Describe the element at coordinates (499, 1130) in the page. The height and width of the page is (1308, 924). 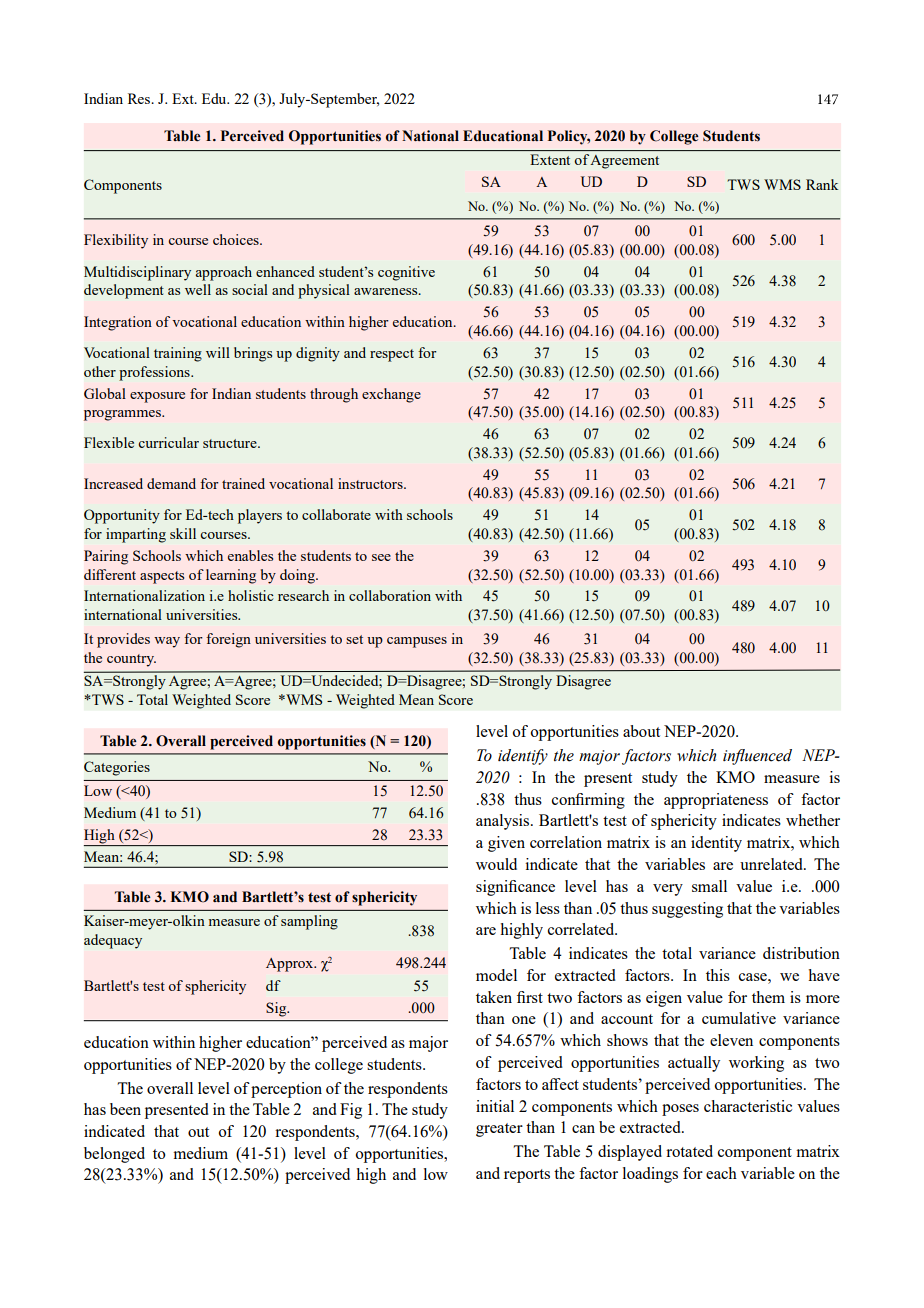
I see `greater` at that location.
